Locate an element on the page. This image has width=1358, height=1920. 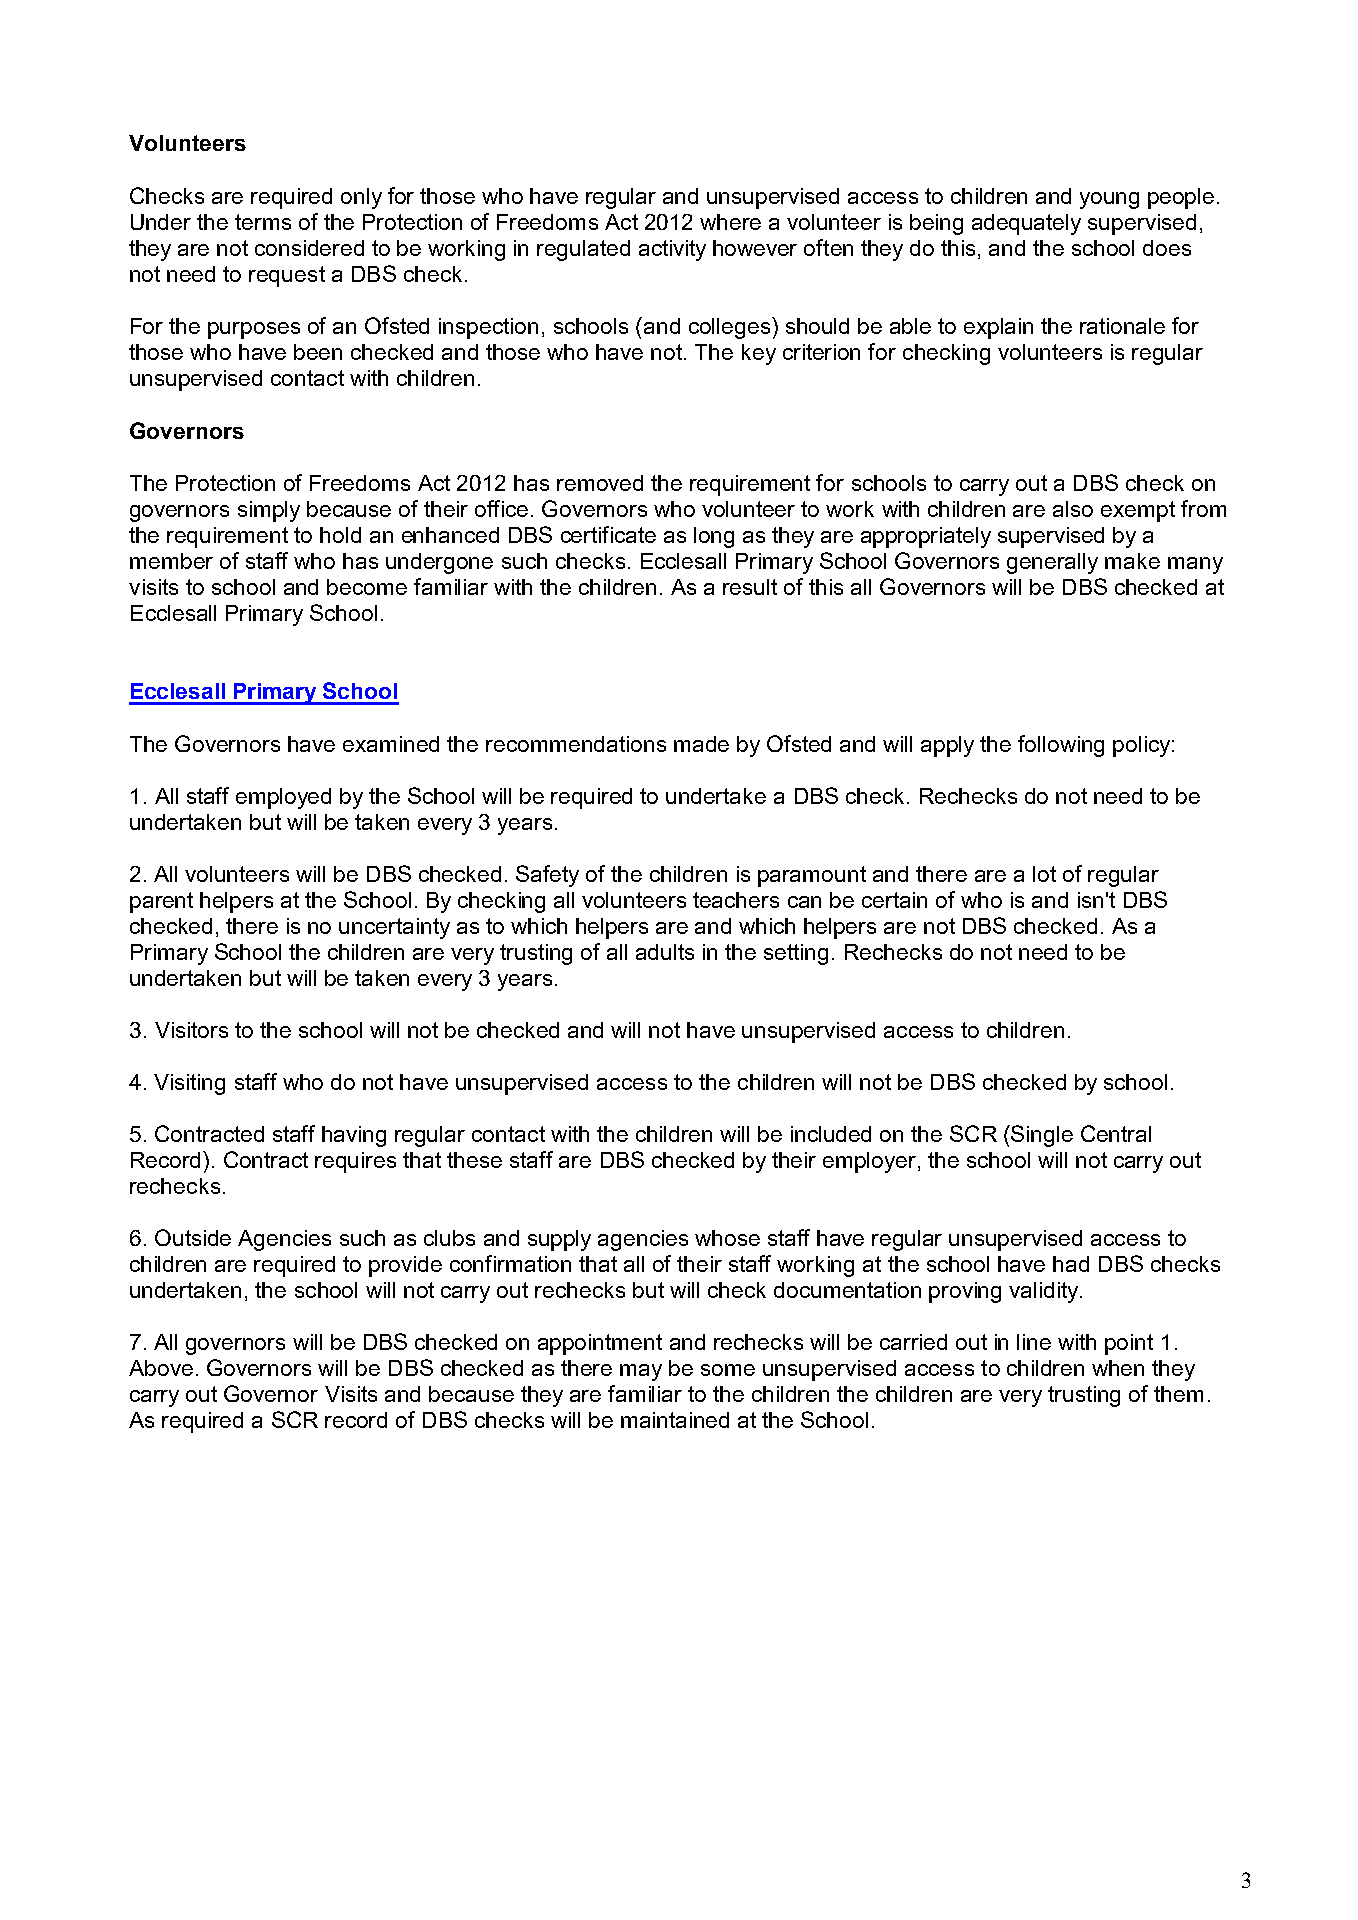
considered is located at coordinates (309, 248).
